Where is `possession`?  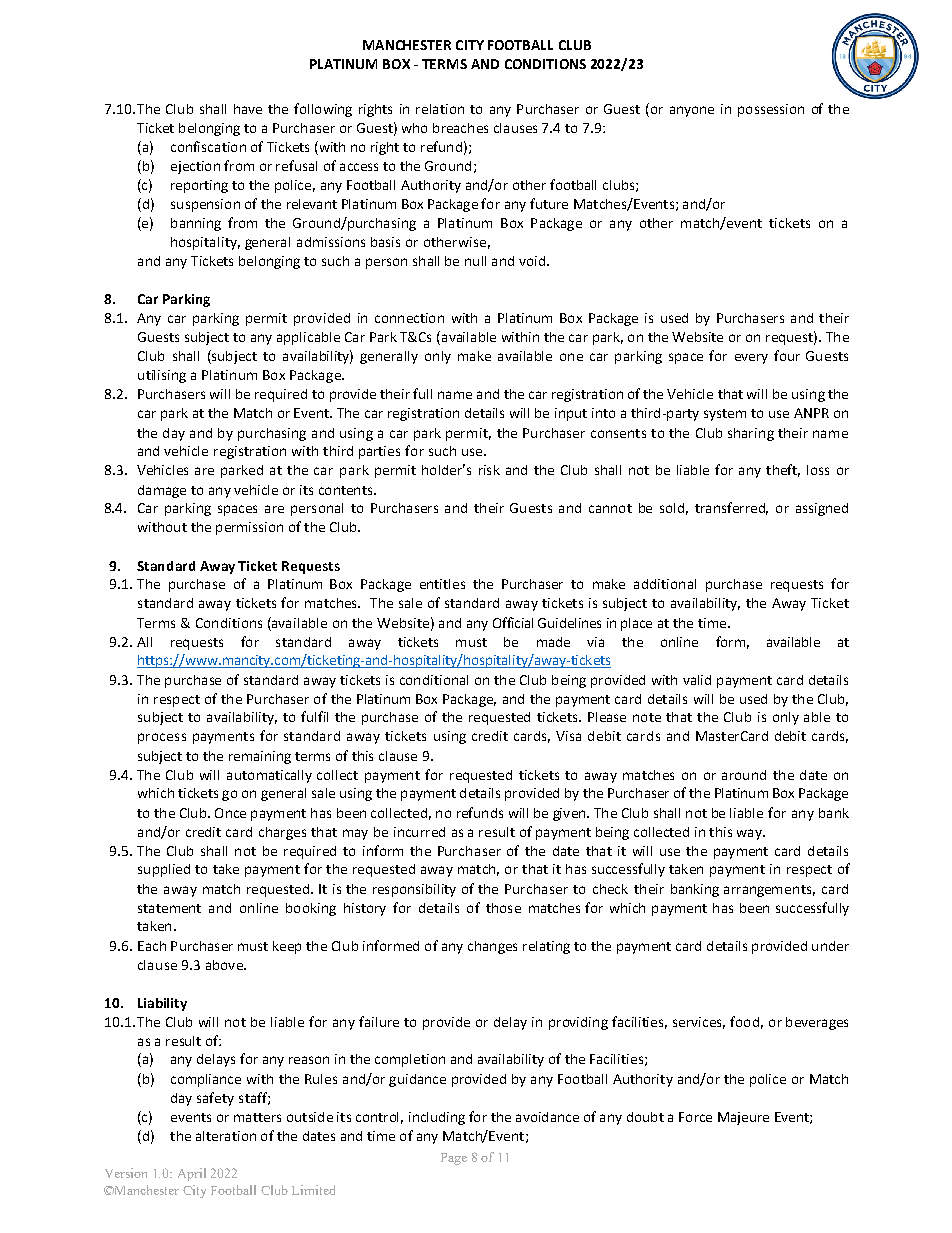 possession is located at coordinates (771, 110).
